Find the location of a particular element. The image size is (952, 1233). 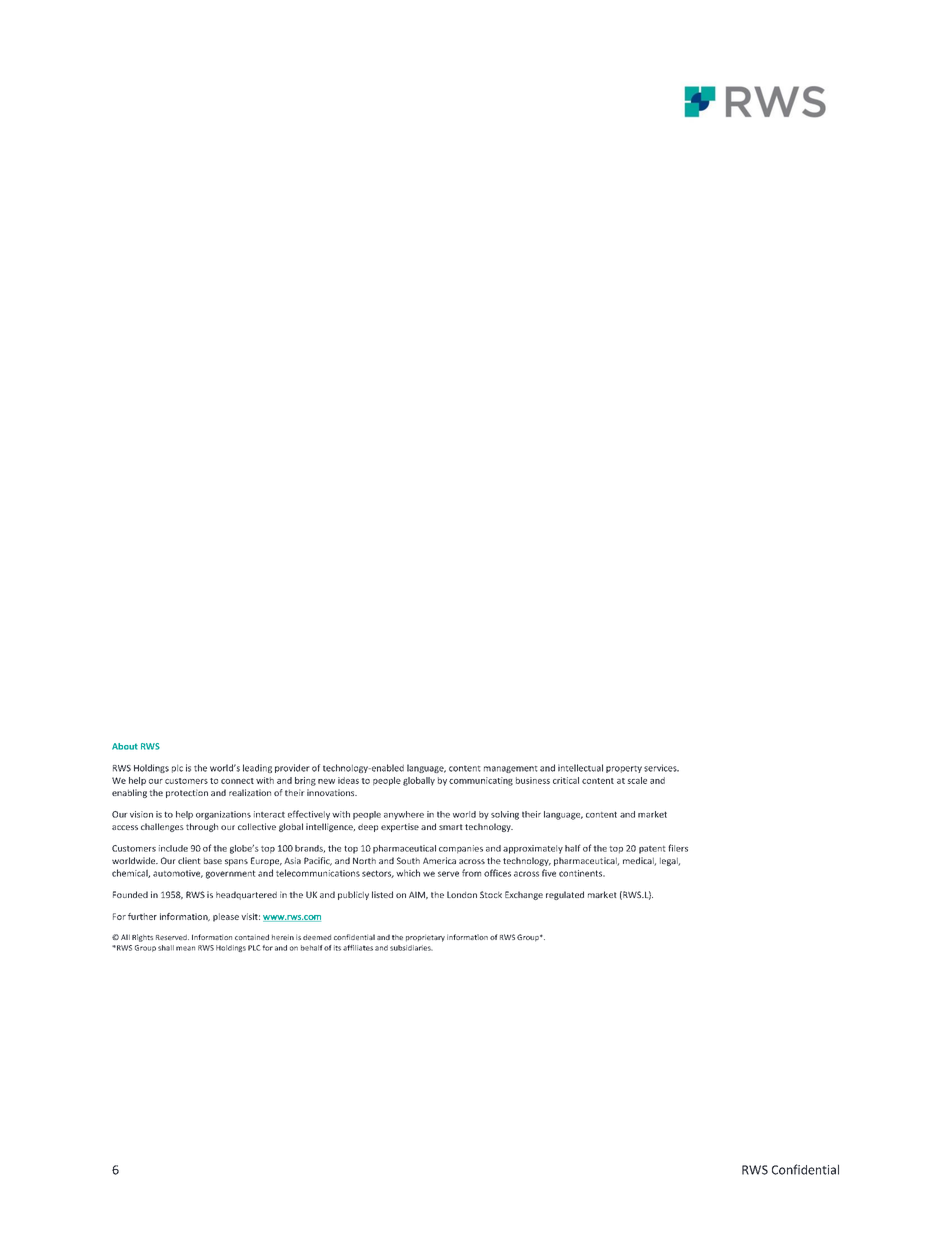

mean is located at coordinates (185, 948).
